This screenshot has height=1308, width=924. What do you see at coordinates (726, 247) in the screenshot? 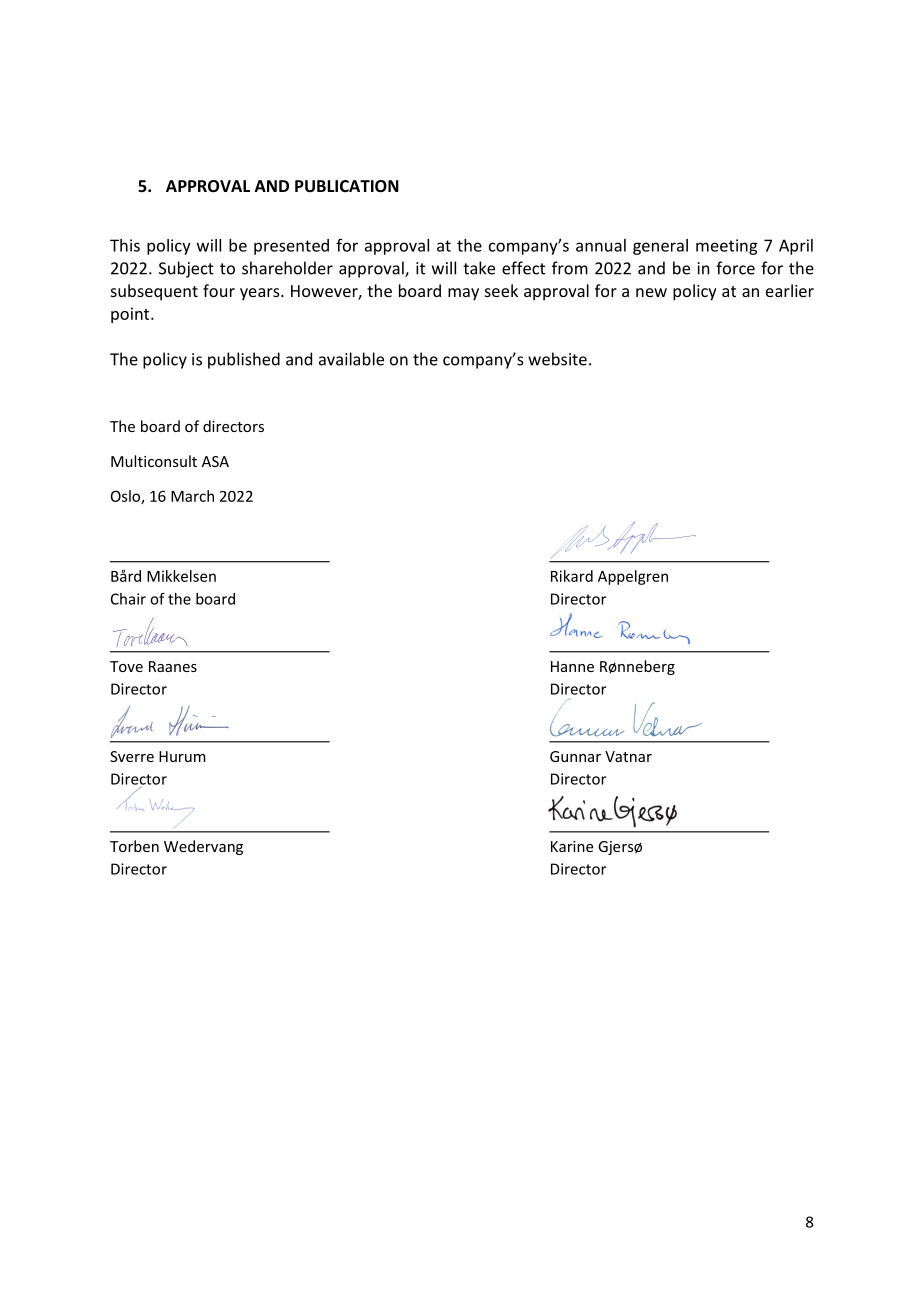
I see `meeting` at bounding box center [726, 247].
